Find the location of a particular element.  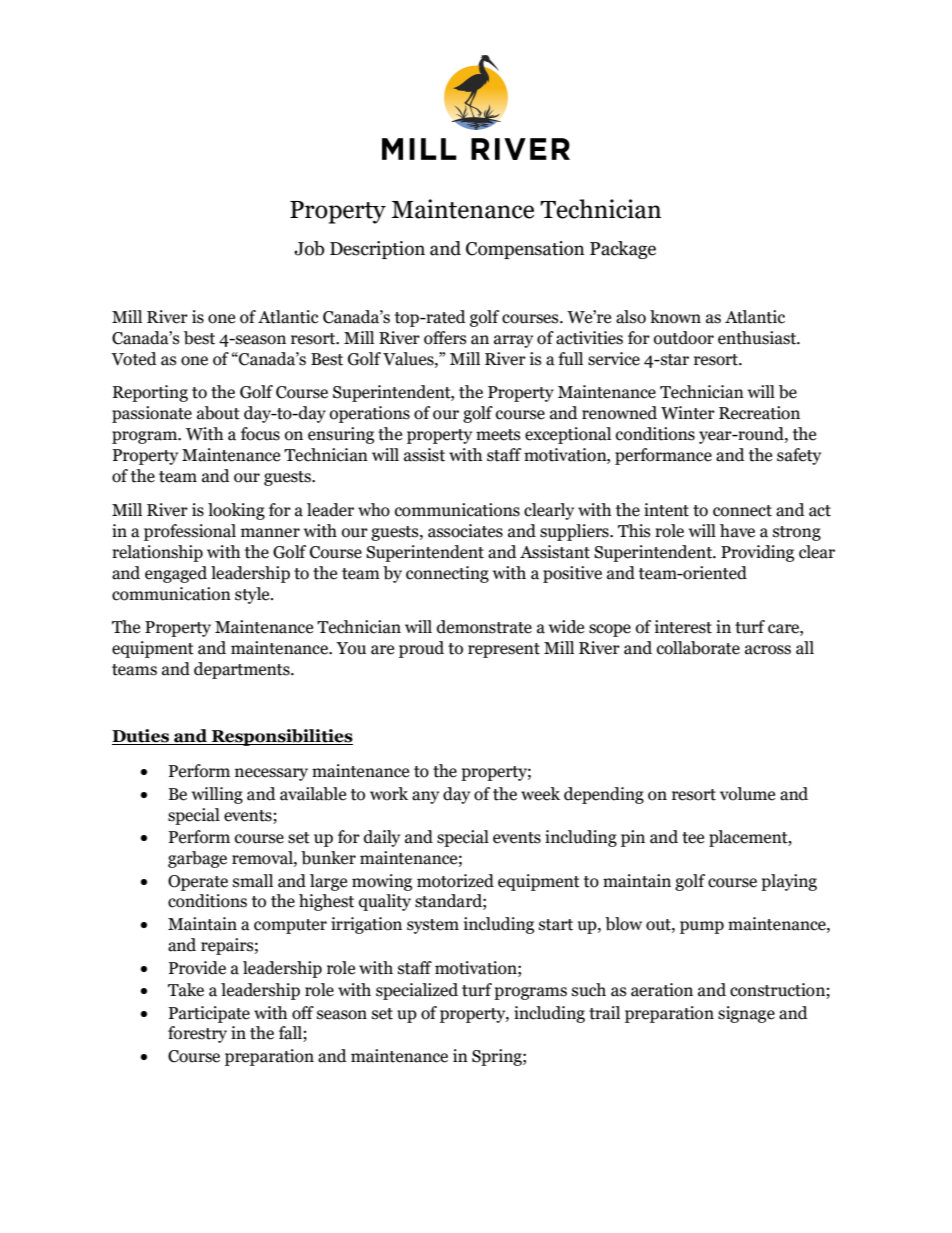

known is located at coordinates (675, 317).
